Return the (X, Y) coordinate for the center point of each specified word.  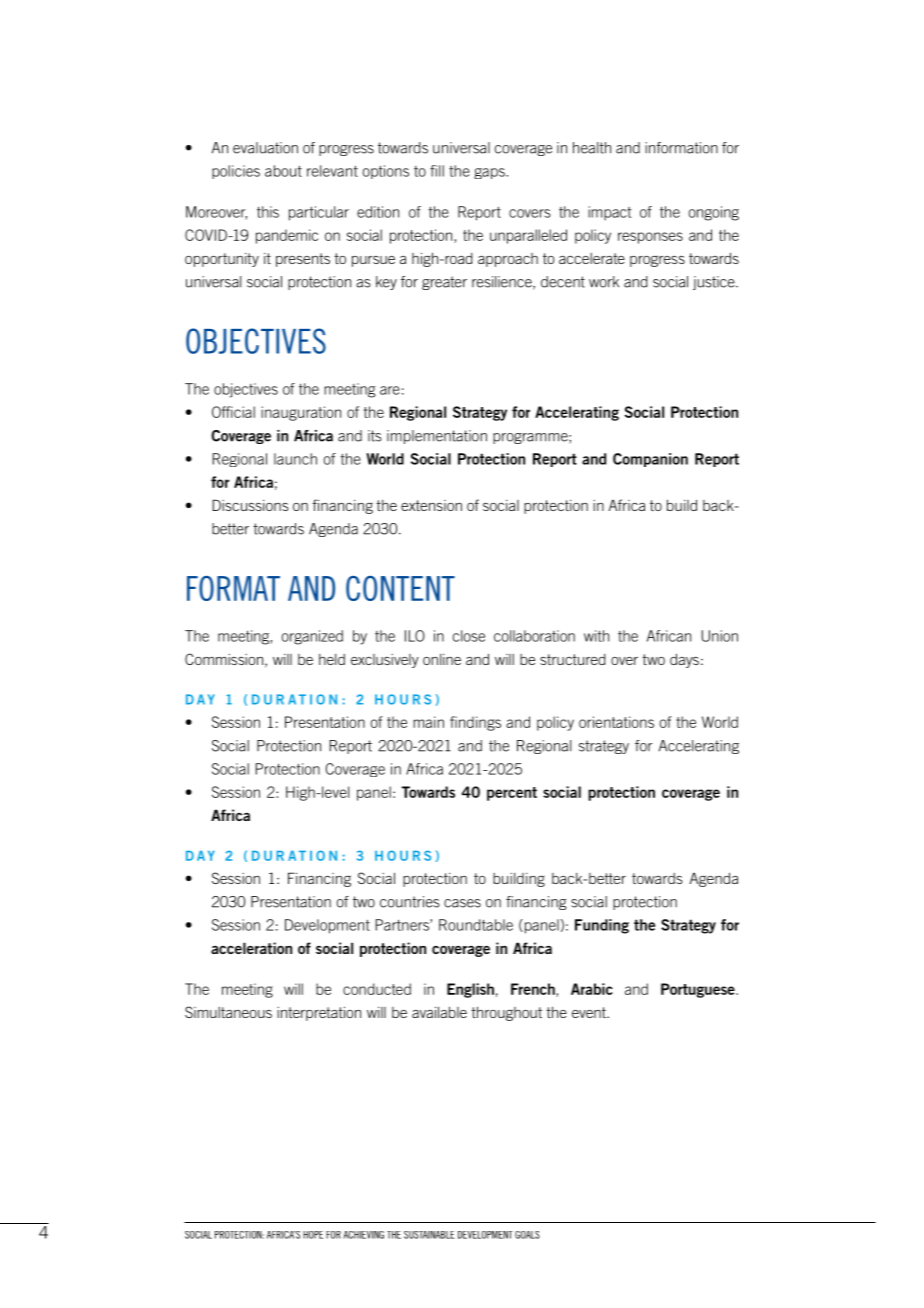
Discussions (250, 505)
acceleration (251, 948)
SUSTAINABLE (429, 1235)
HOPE (313, 1235)
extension (431, 505)
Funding (602, 926)
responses (650, 238)
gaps (490, 173)
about (283, 171)
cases (462, 903)
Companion (650, 460)
